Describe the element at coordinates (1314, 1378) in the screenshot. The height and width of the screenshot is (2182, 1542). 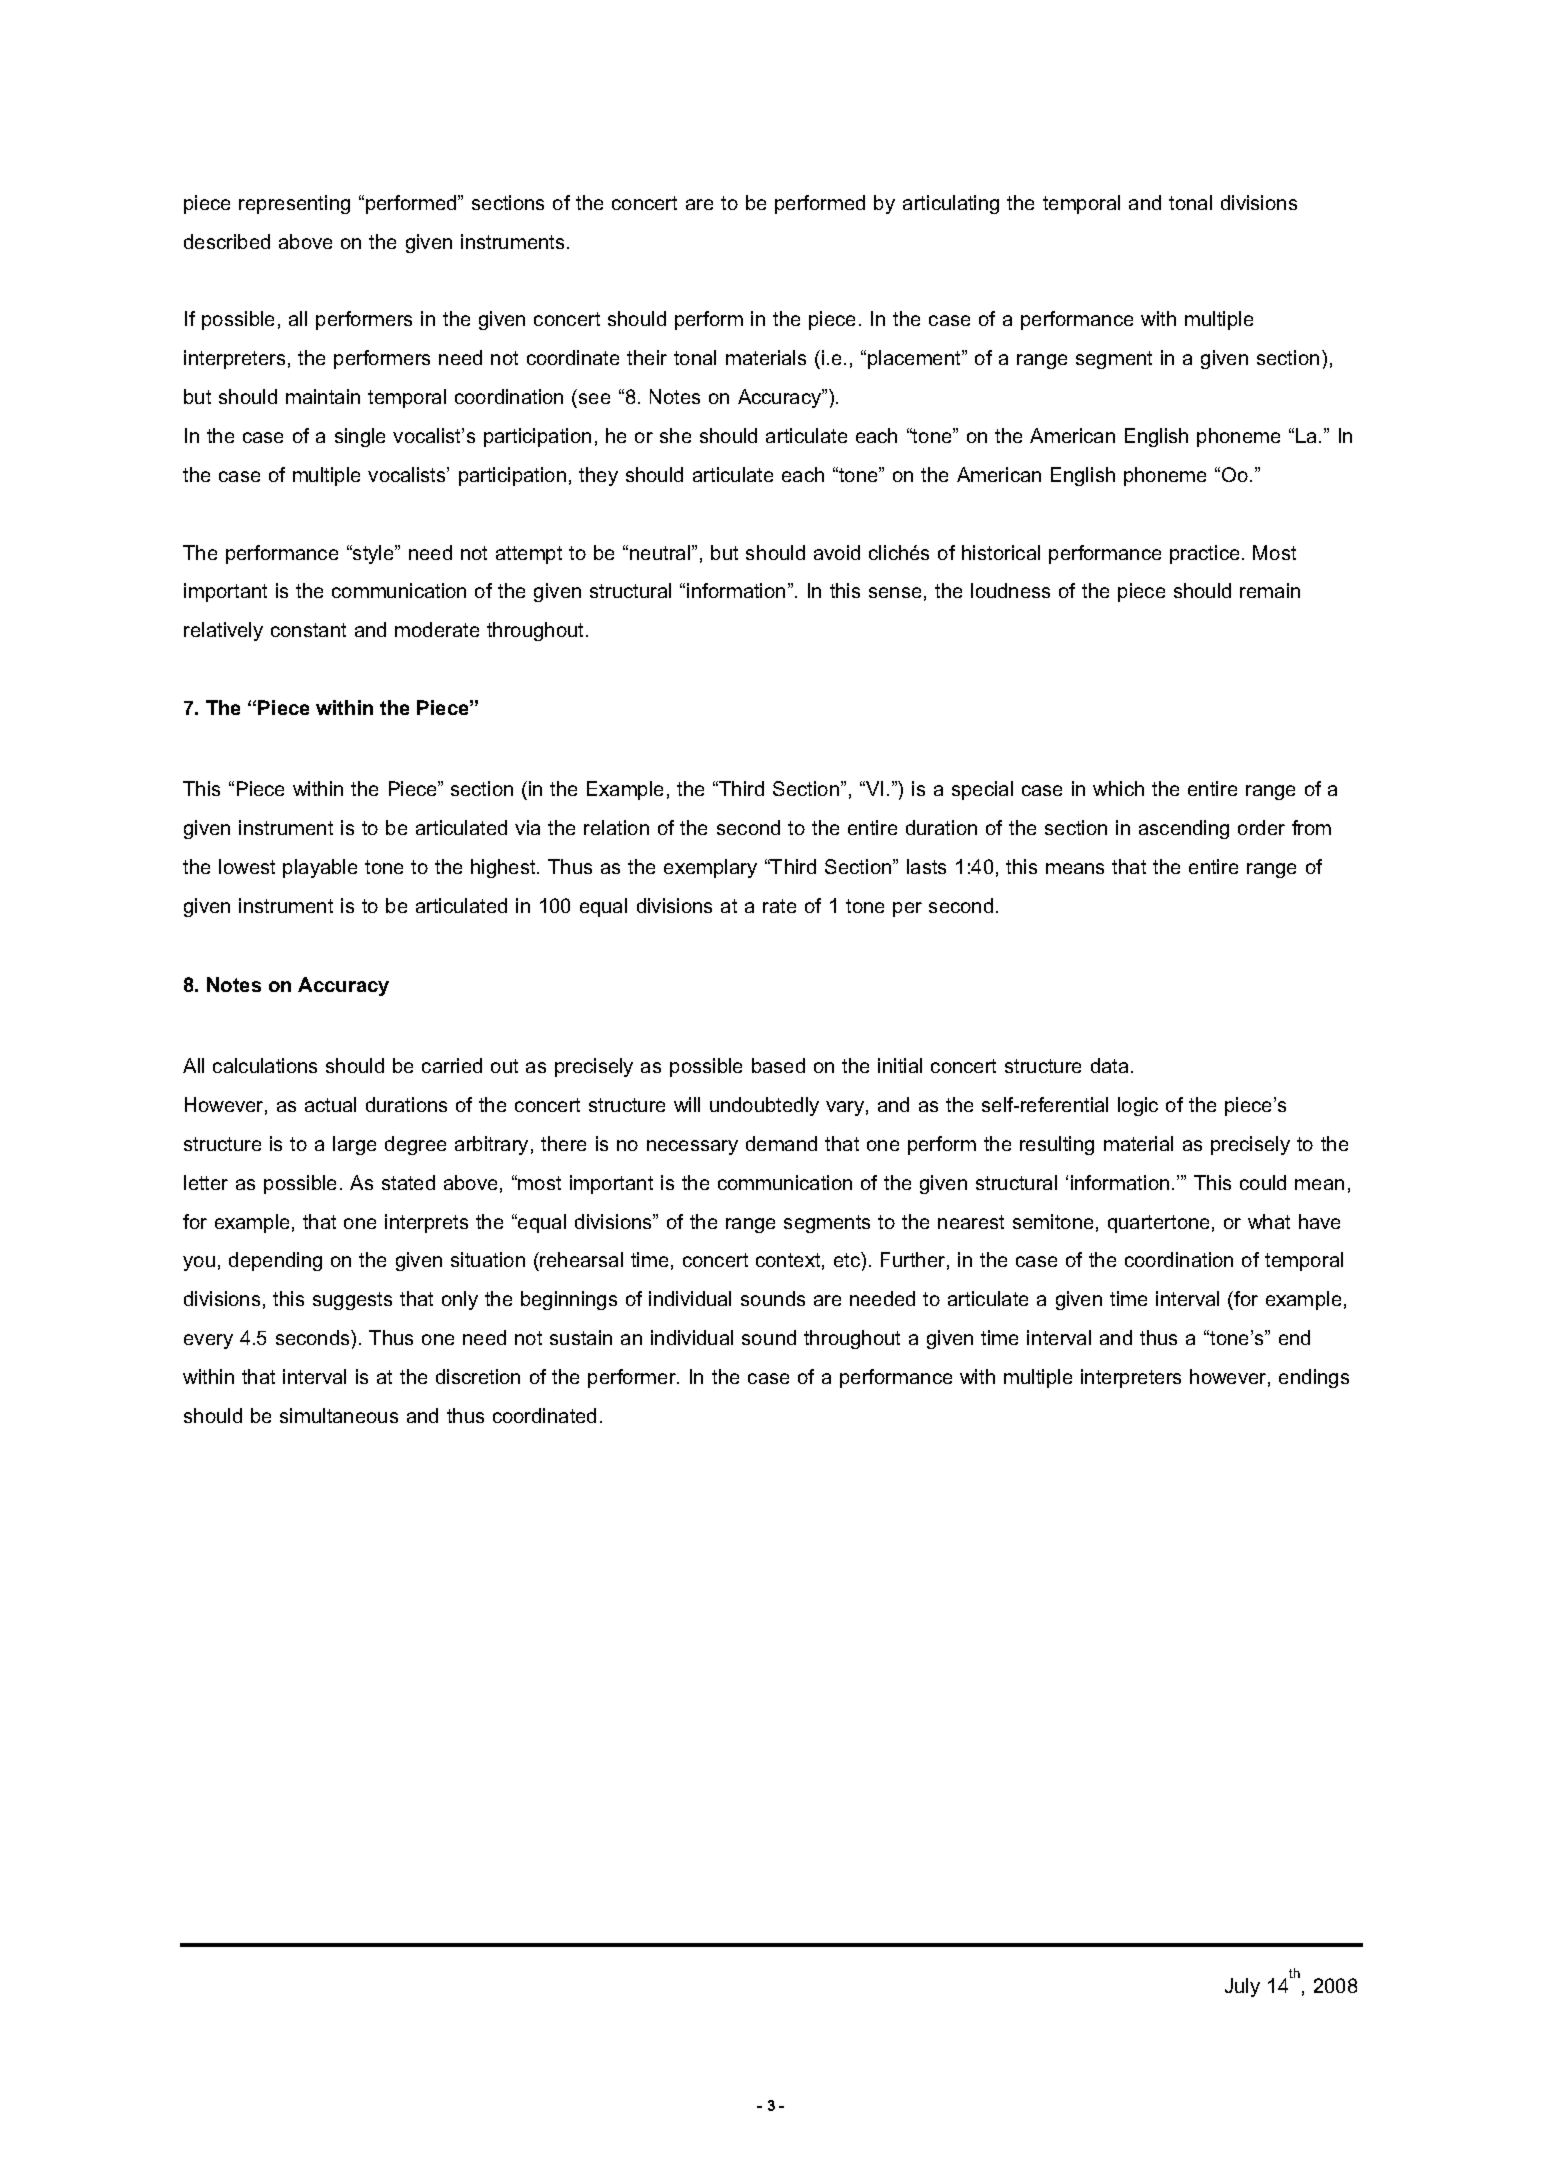
I see `endings` at that location.
